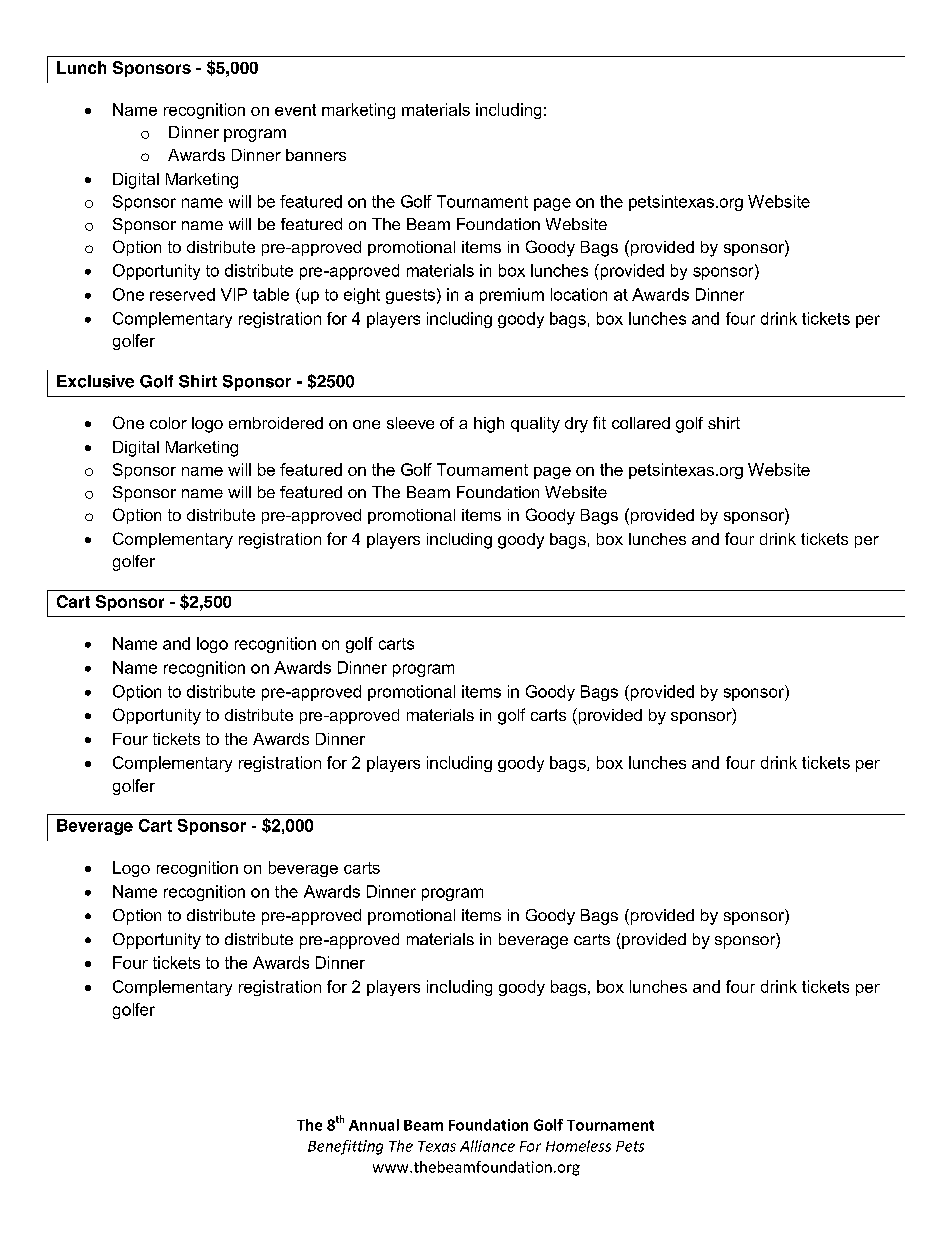 The height and width of the screenshot is (1233, 952). What do you see at coordinates (345, 1147) in the screenshot?
I see `Benefitting` at bounding box center [345, 1147].
